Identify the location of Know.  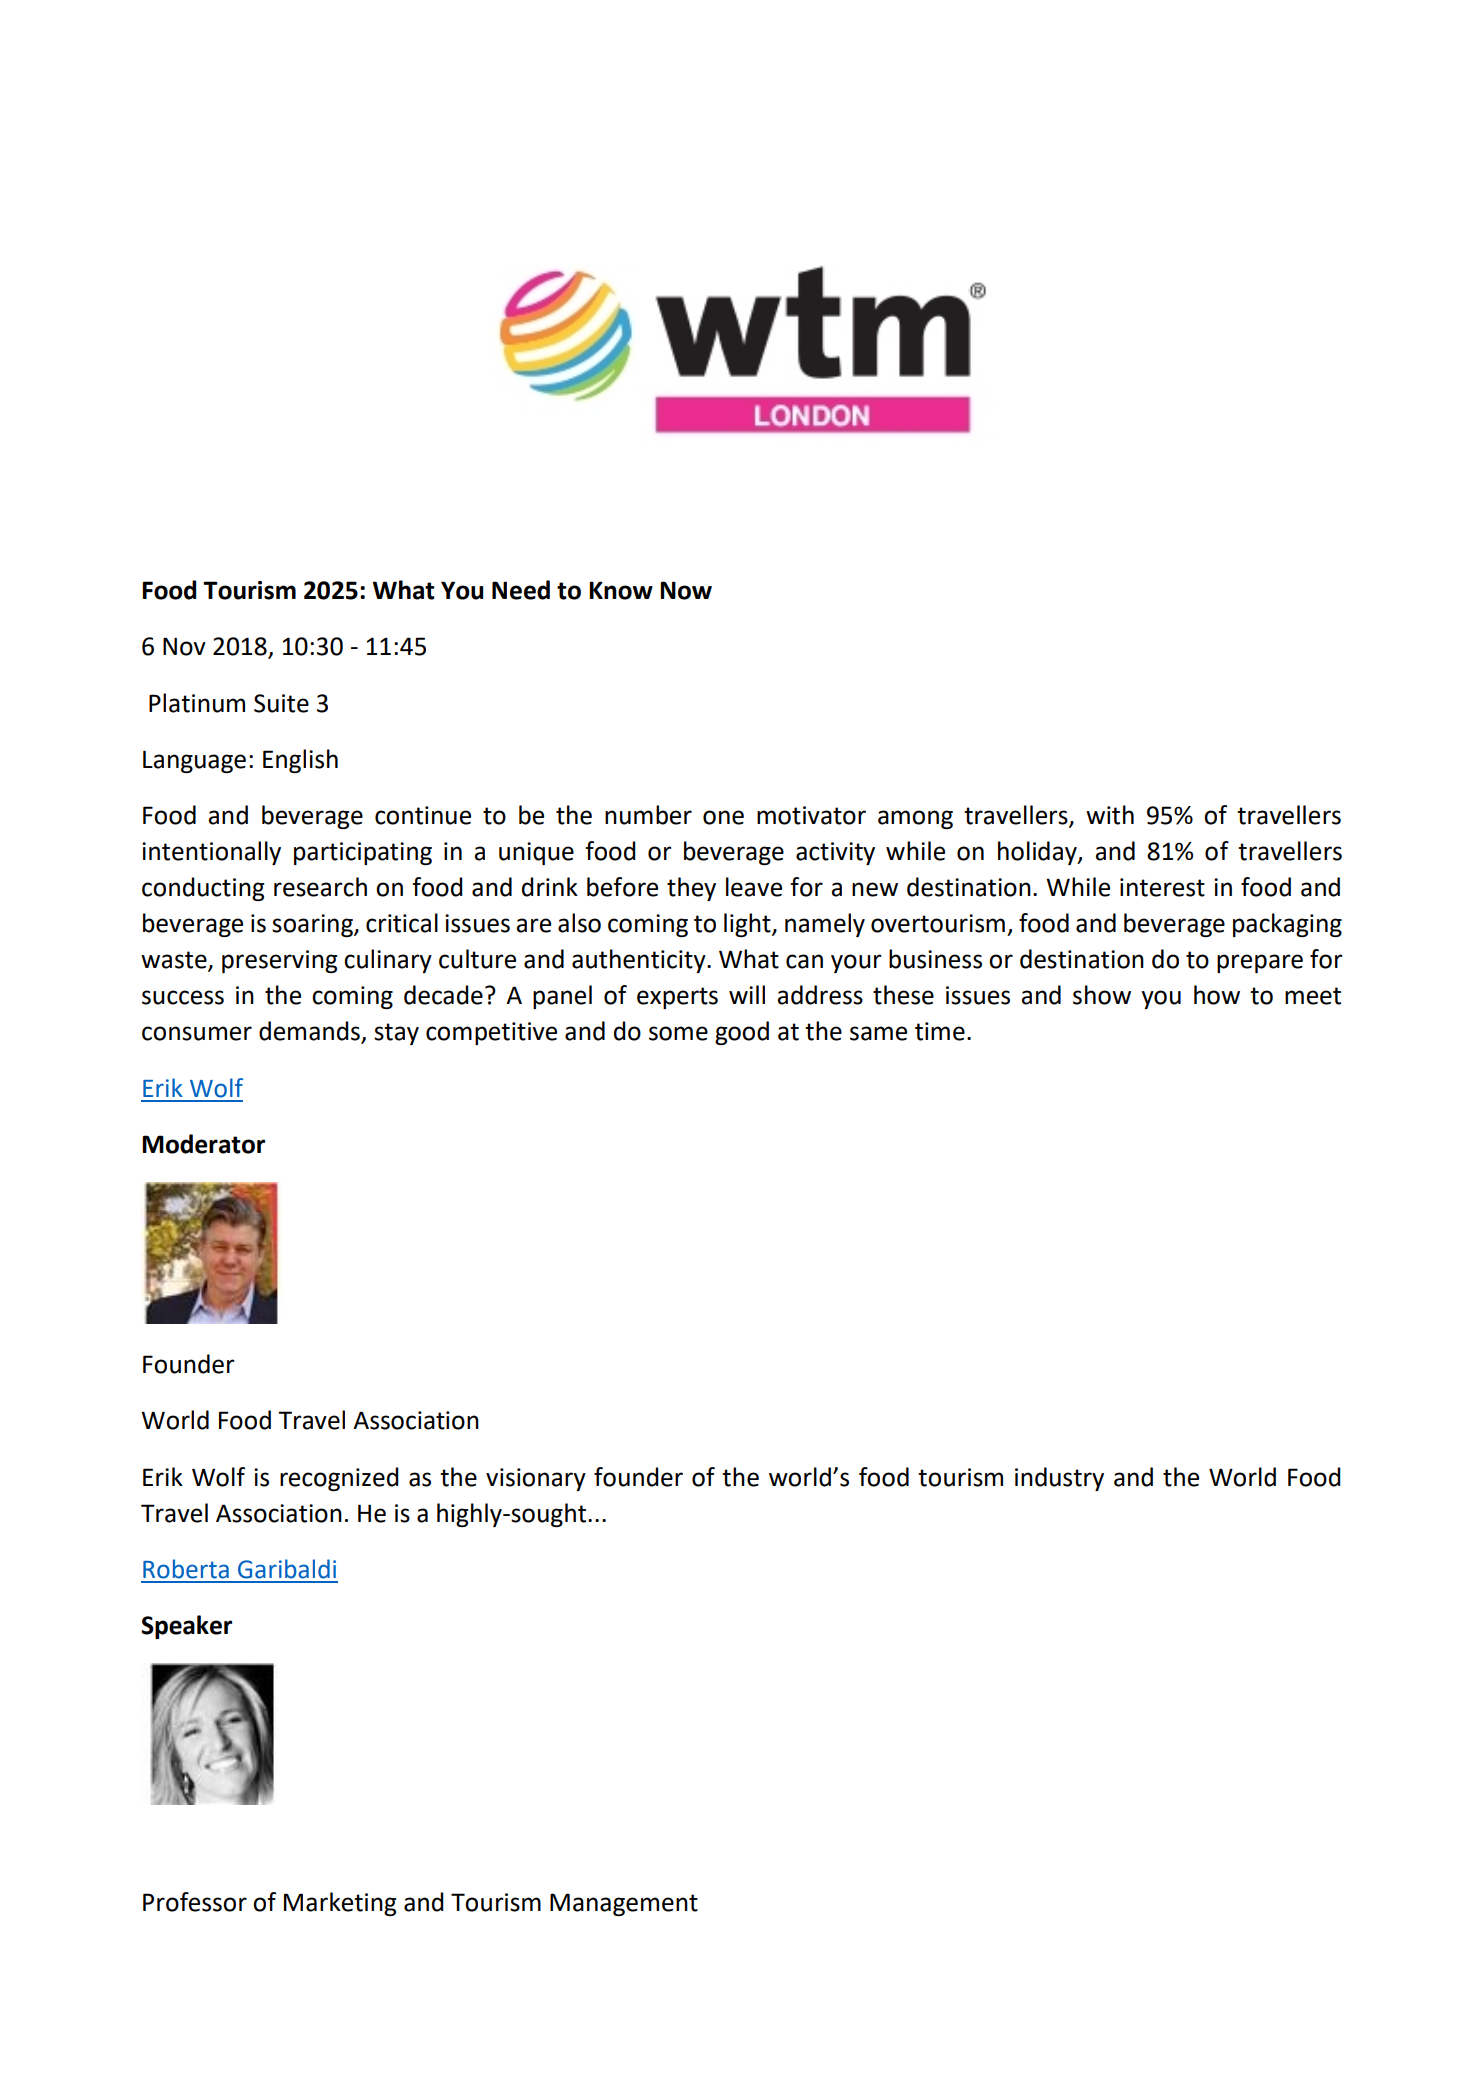
(621, 590).
